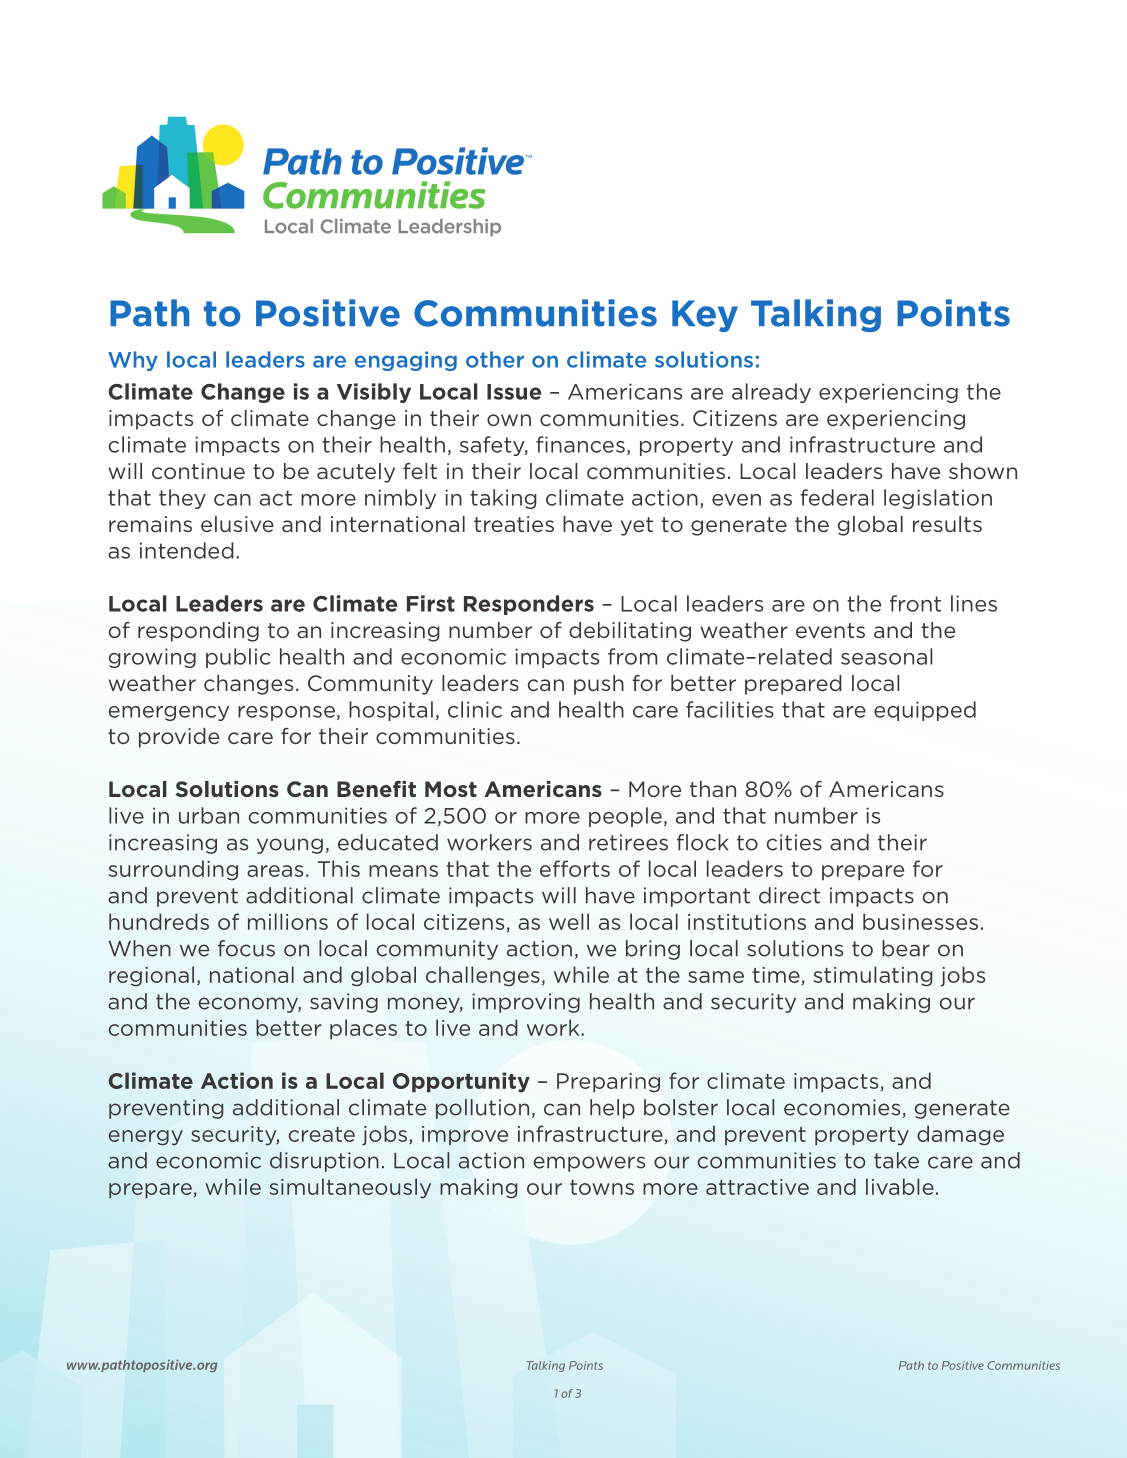 The height and width of the screenshot is (1458, 1127). Describe the element at coordinates (514, 524) in the screenshot. I see `treaties` at that location.
